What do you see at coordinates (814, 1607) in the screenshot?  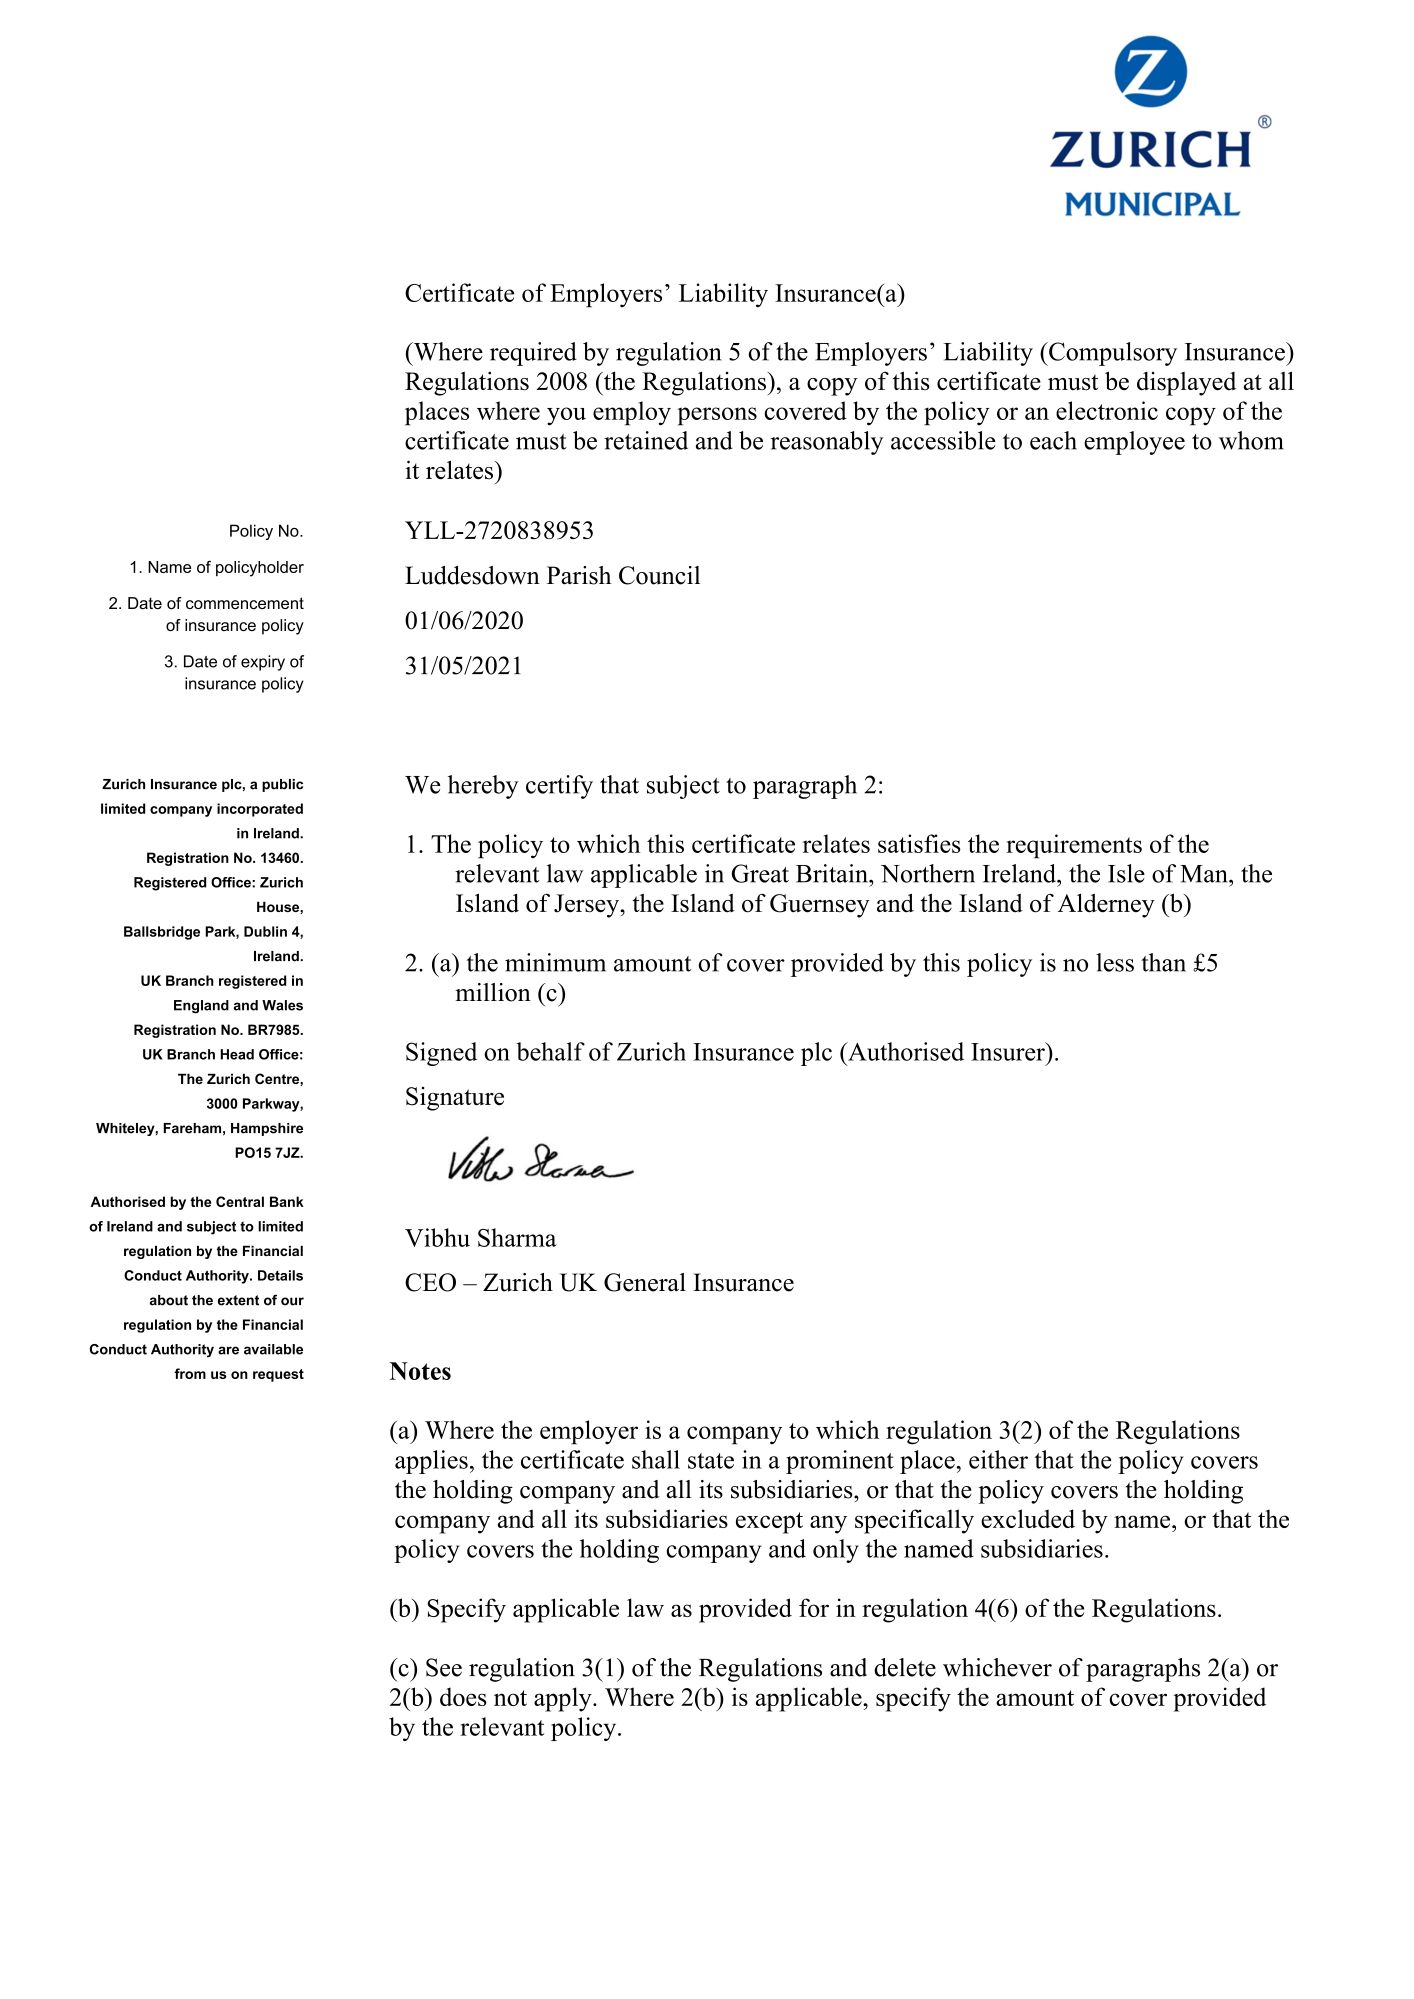 I see `for` at bounding box center [814, 1607].
